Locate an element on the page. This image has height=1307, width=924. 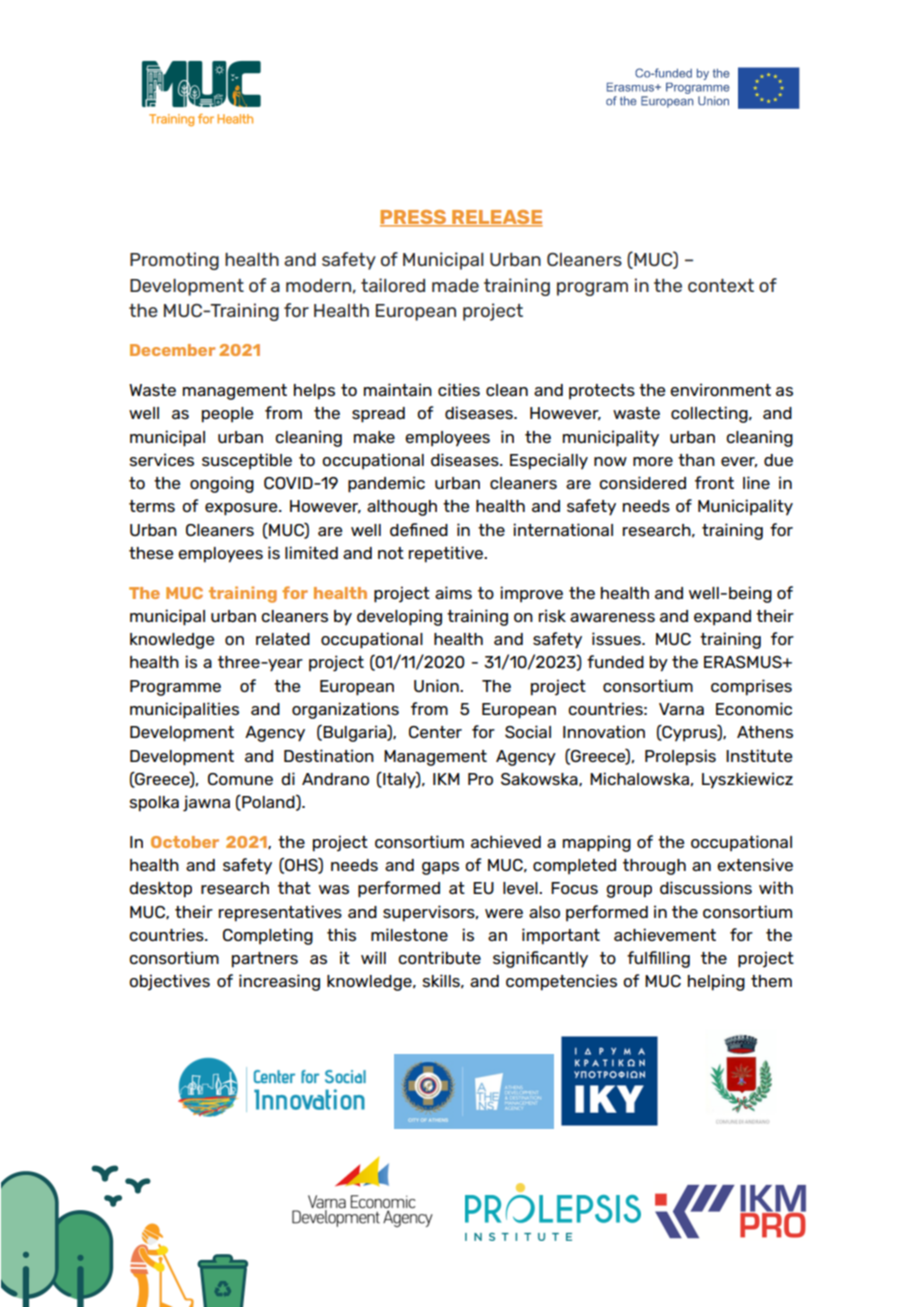
partners is located at coordinates (265, 960).
